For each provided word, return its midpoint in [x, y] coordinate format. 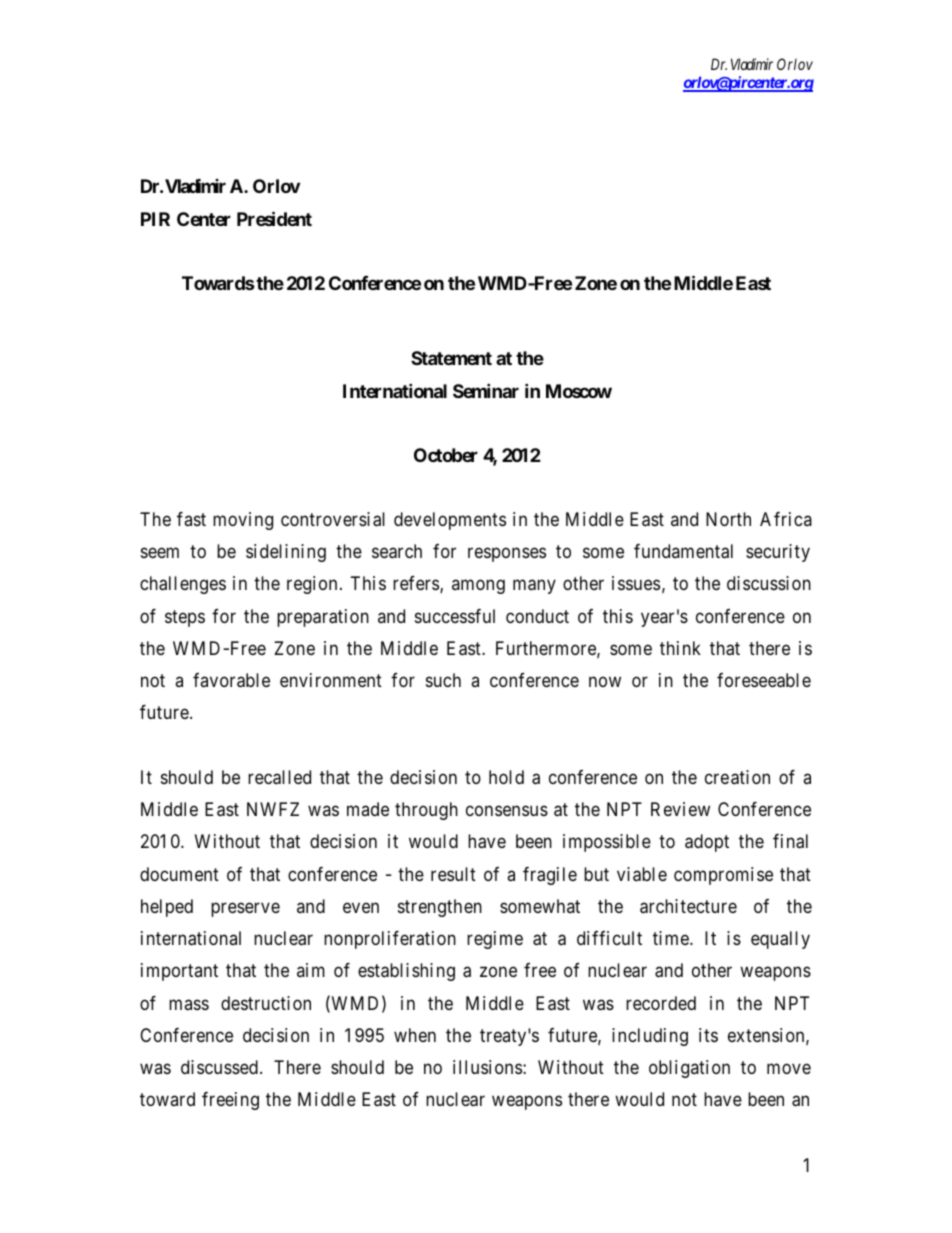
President [274, 218]
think [680, 648]
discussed [219, 1067]
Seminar [486, 390]
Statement [451, 358]
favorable [231, 680]
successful [455, 616]
